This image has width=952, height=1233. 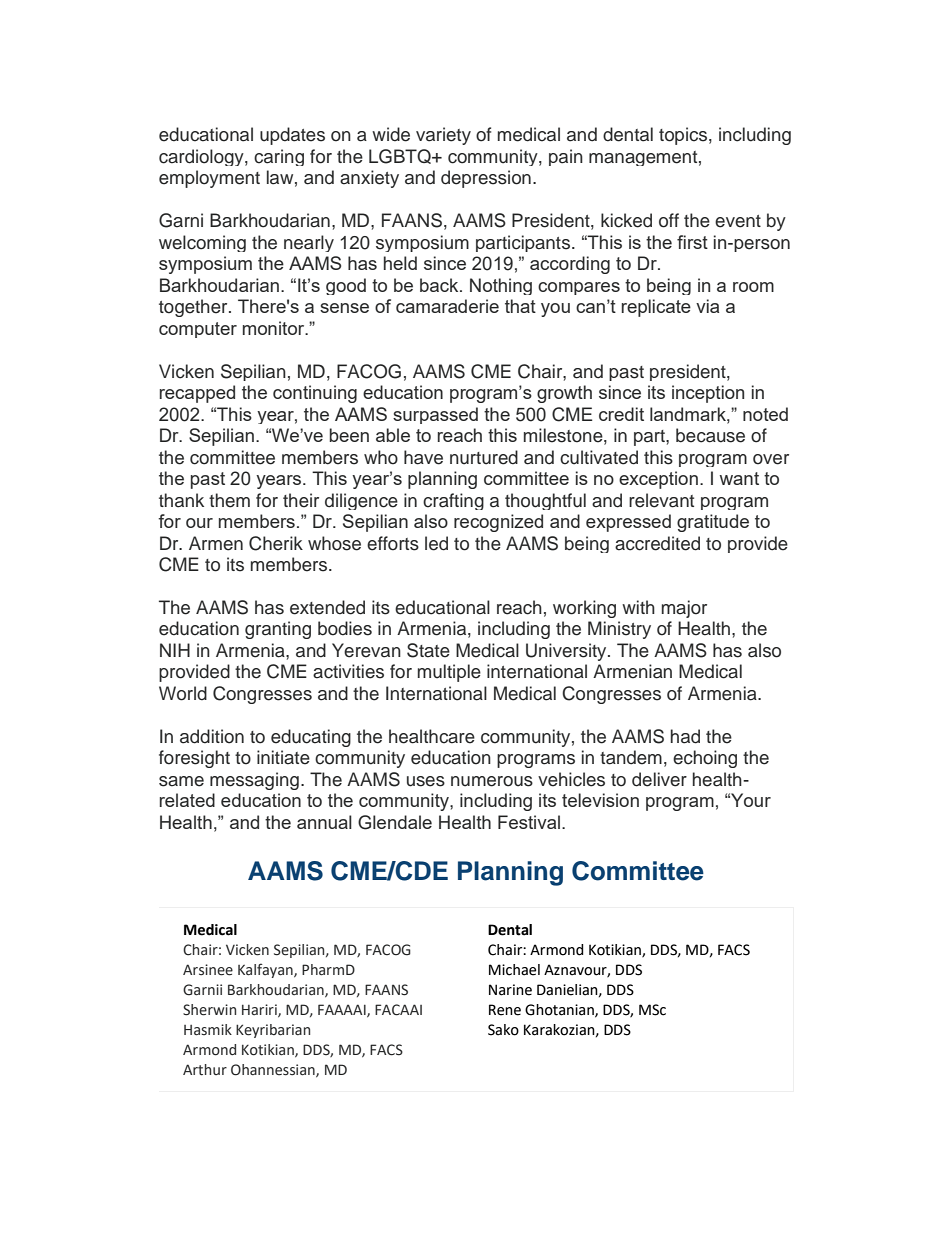 I want to click on Arthur, so click(x=205, y=1070).
